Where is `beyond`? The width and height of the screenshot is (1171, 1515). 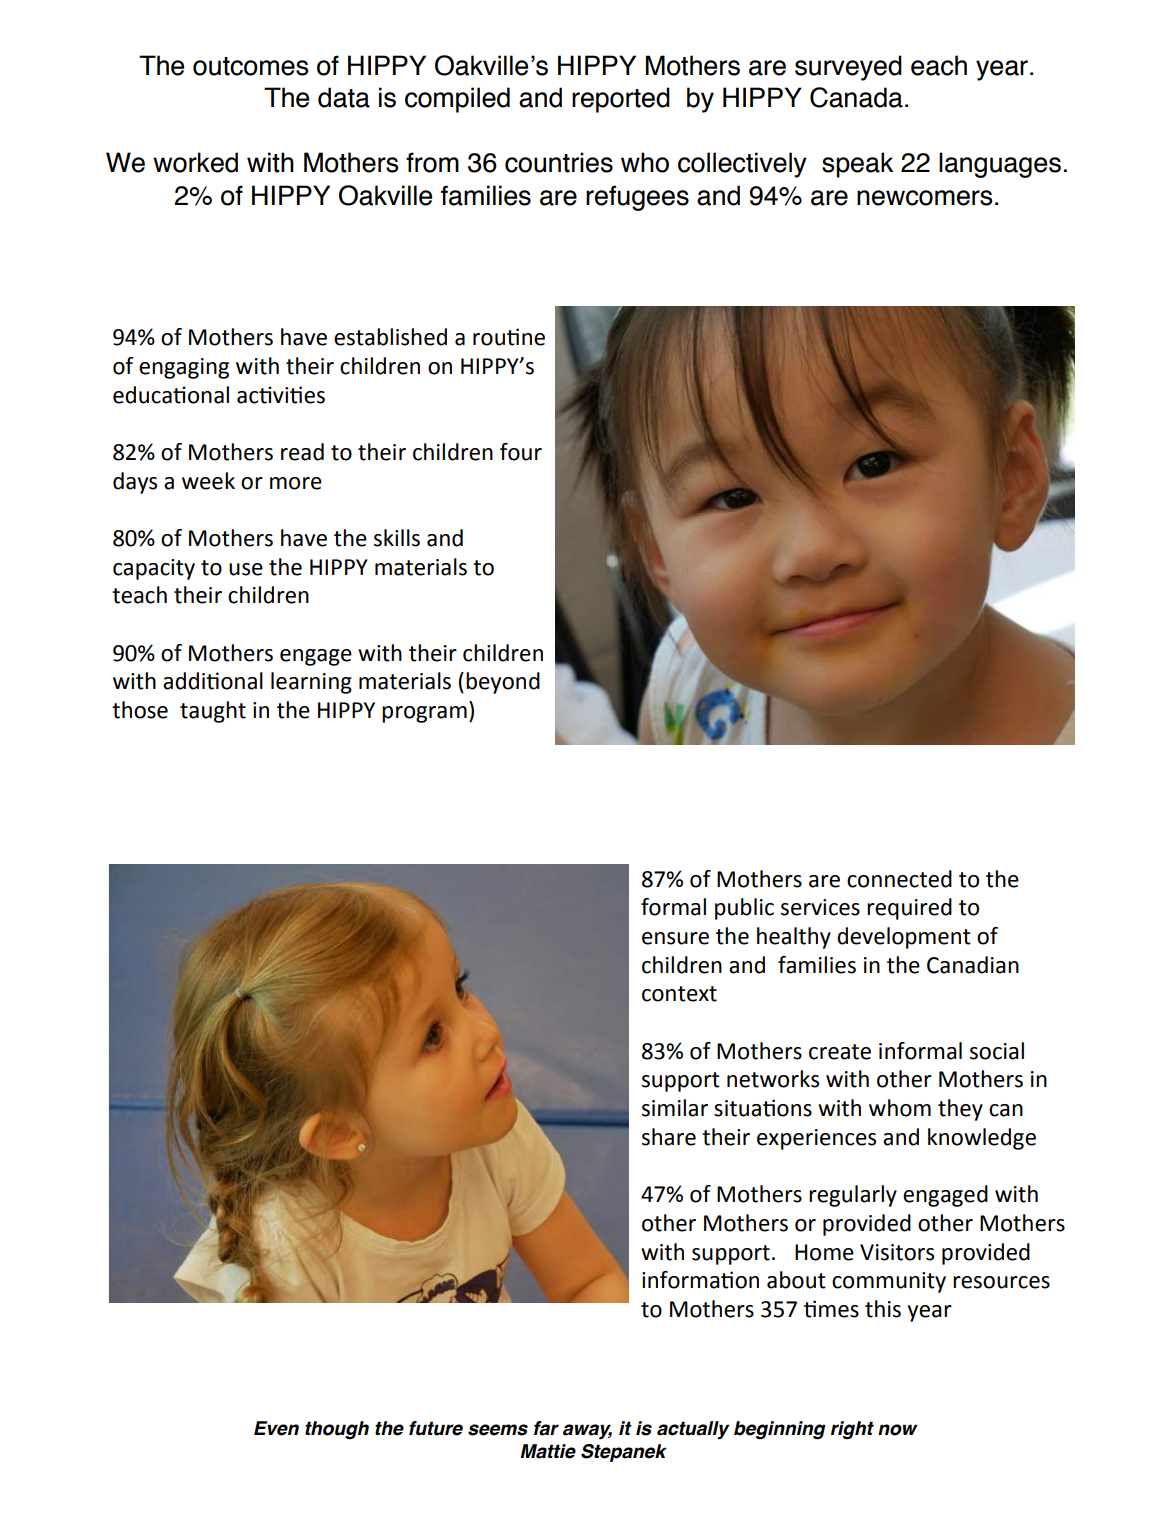 beyond is located at coordinates (503, 683).
